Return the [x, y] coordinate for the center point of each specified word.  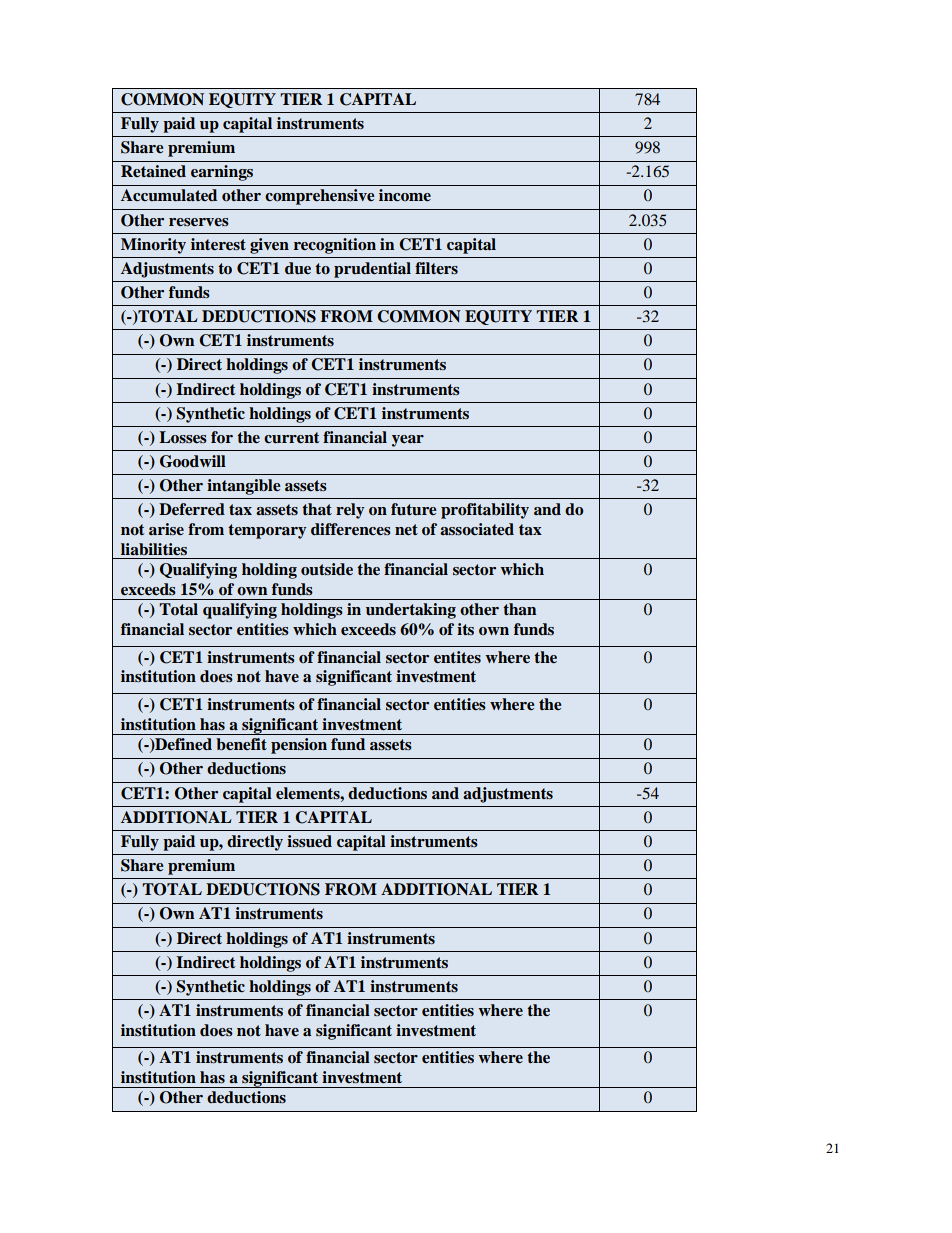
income [405, 195]
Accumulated [169, 195]
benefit [241, 744]
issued [309, 841]
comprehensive [320, 197]
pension [299, 746]
